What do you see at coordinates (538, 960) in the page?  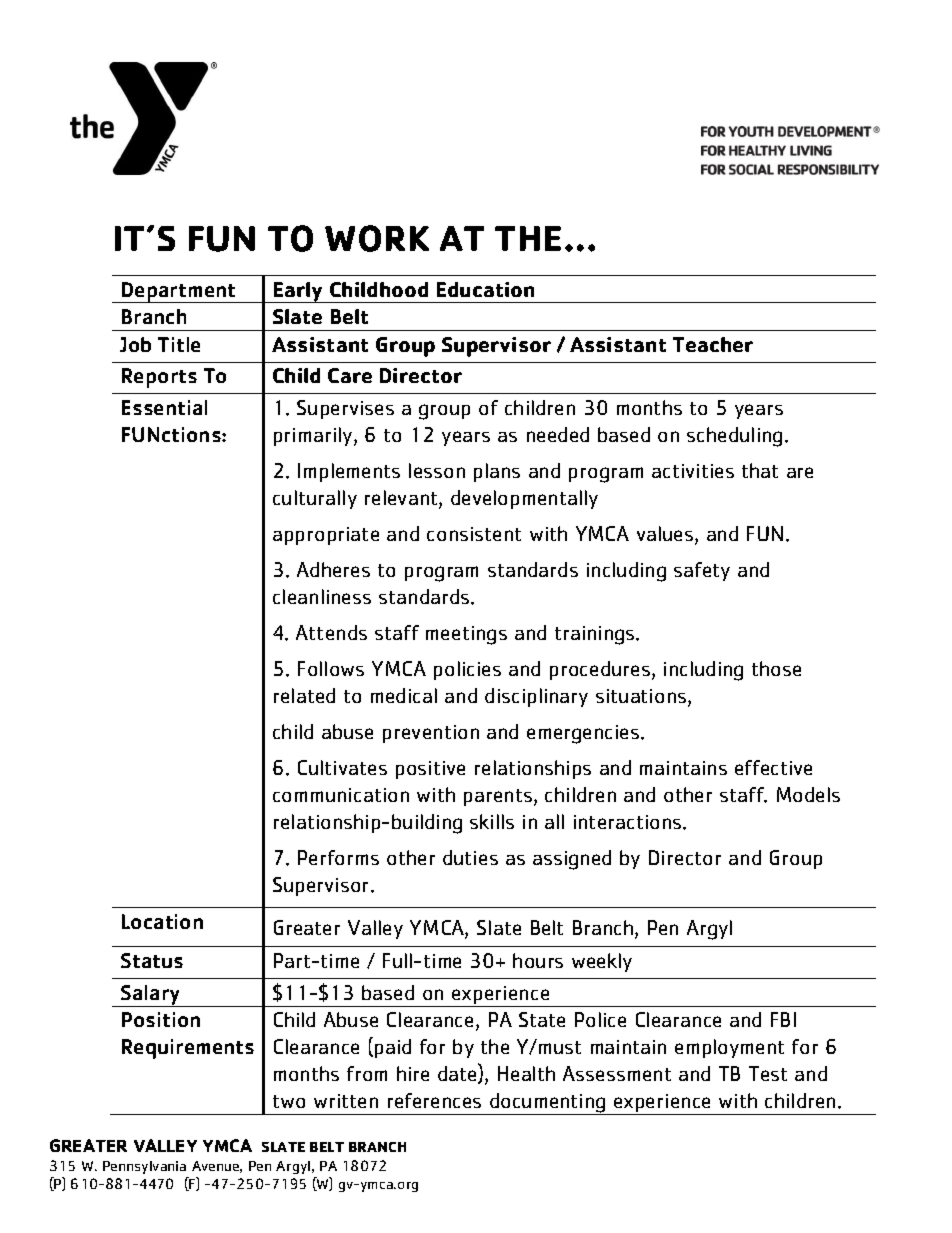 I see `hours` at bounding box center [538, 960].
